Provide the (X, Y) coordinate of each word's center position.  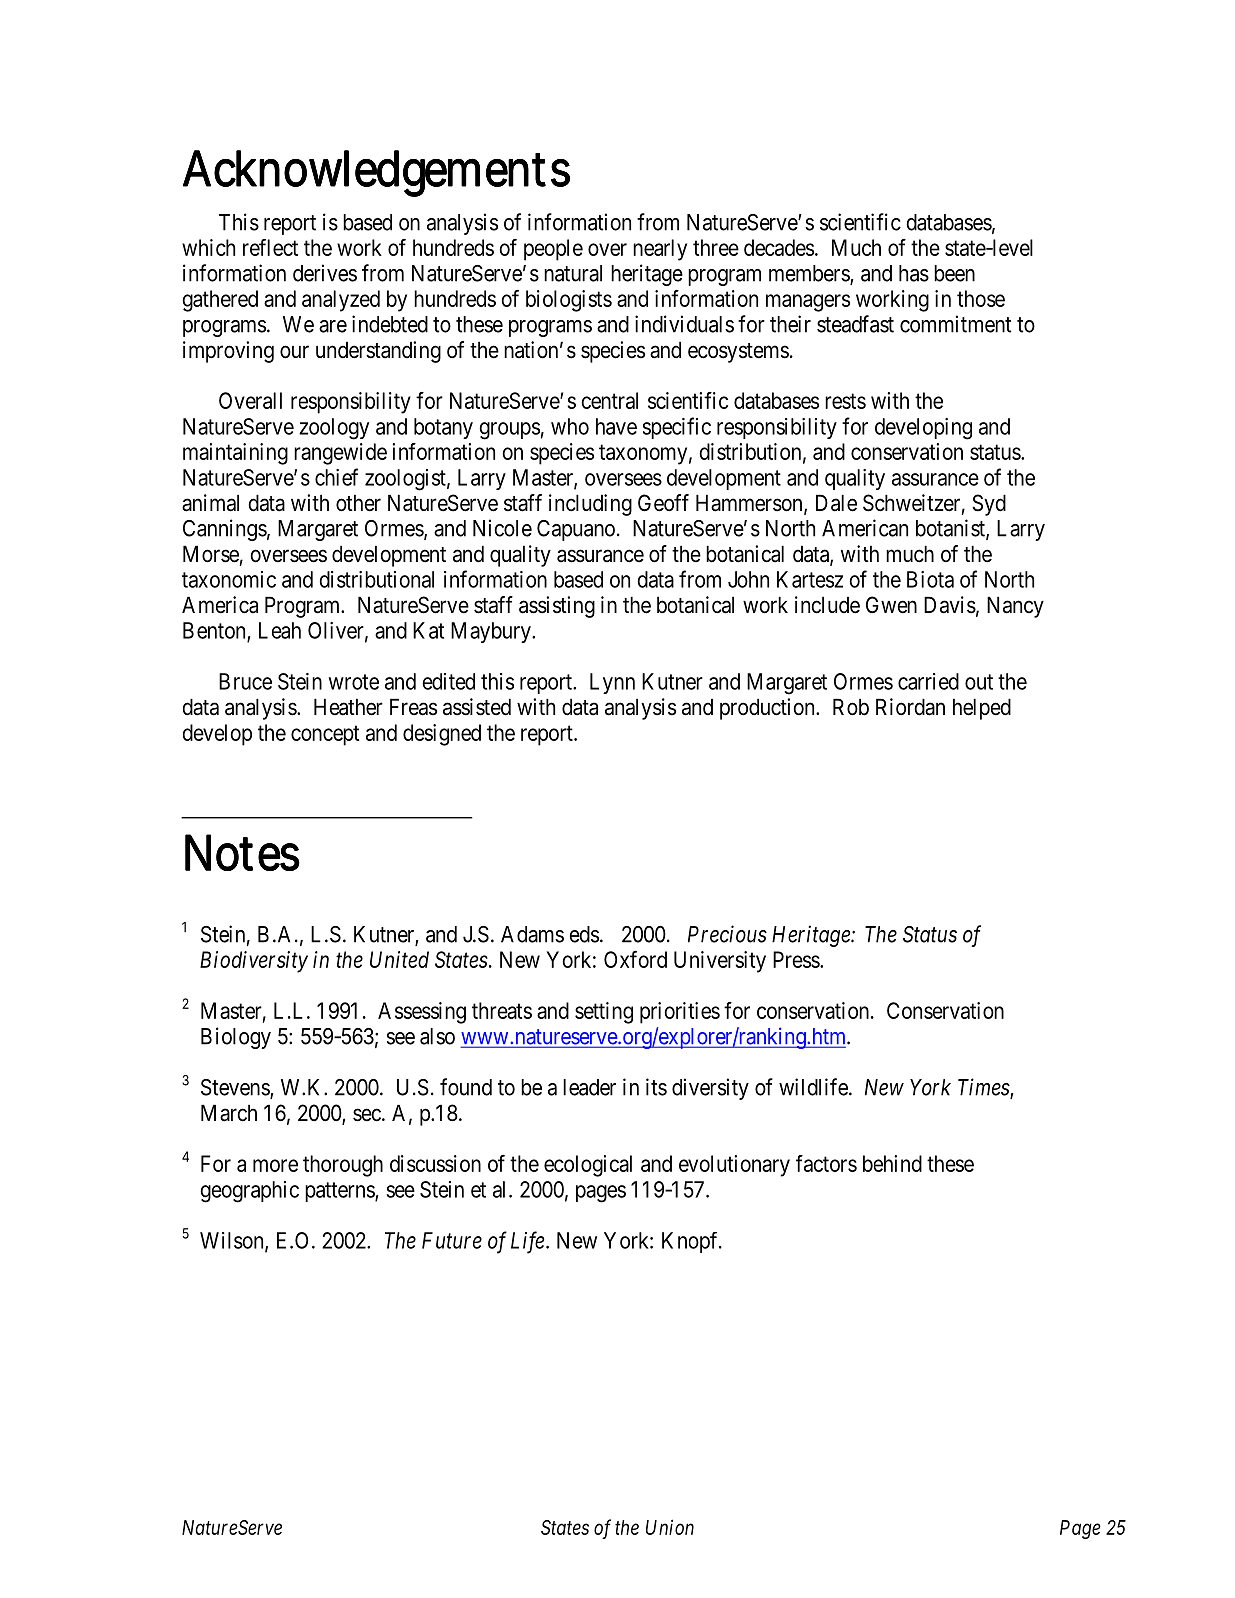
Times (984, 1088)
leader (589, 1087)
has (914, 273)
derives (325, 273)
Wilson (233, 1241)
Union (670, 1527)
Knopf (691, 1242)
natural (573, 273)
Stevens (236, 1088)
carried (928, 681)
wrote (354, 682)
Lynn (612, 683)
